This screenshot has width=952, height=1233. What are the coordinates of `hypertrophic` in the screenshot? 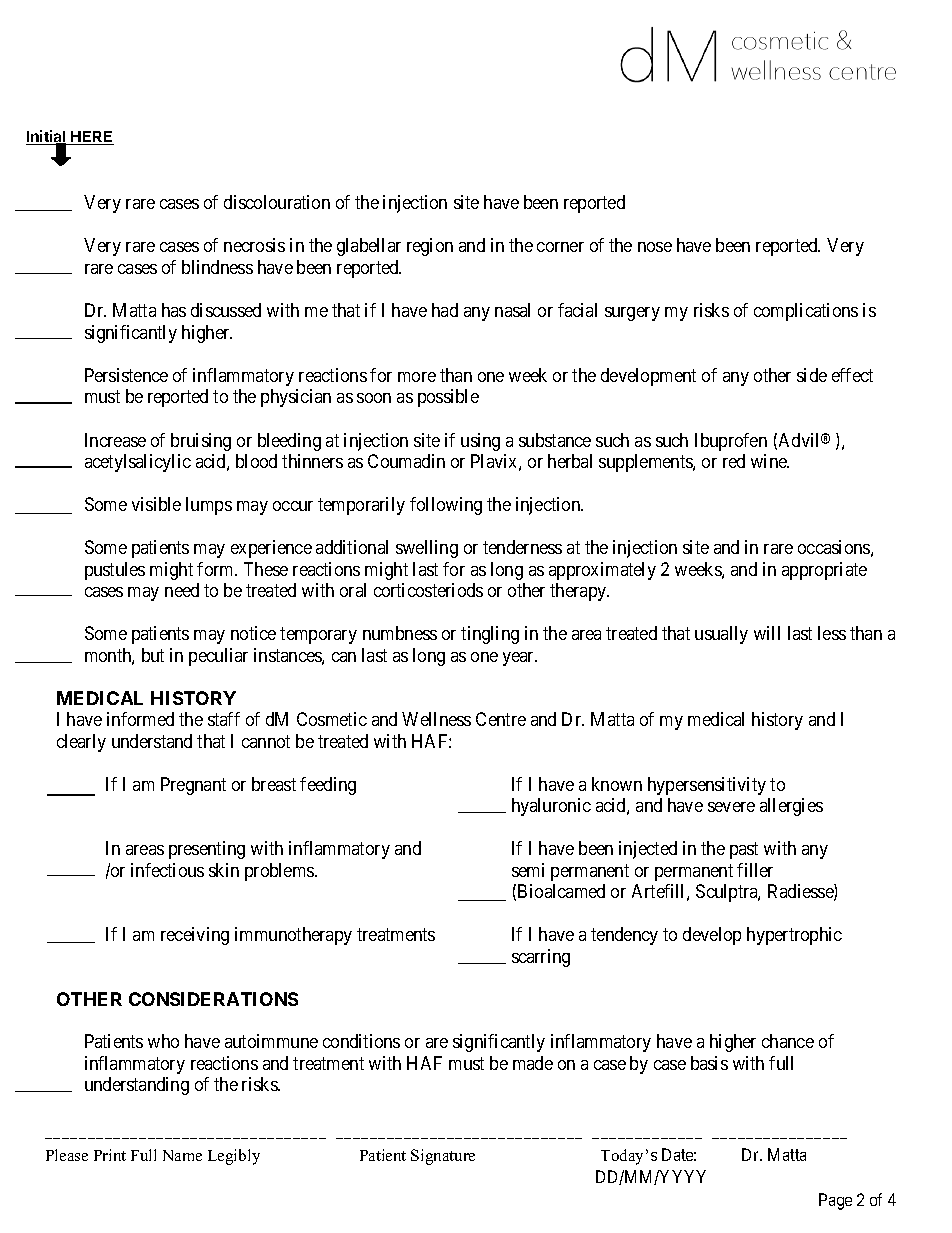 It's located at (794, 936).
